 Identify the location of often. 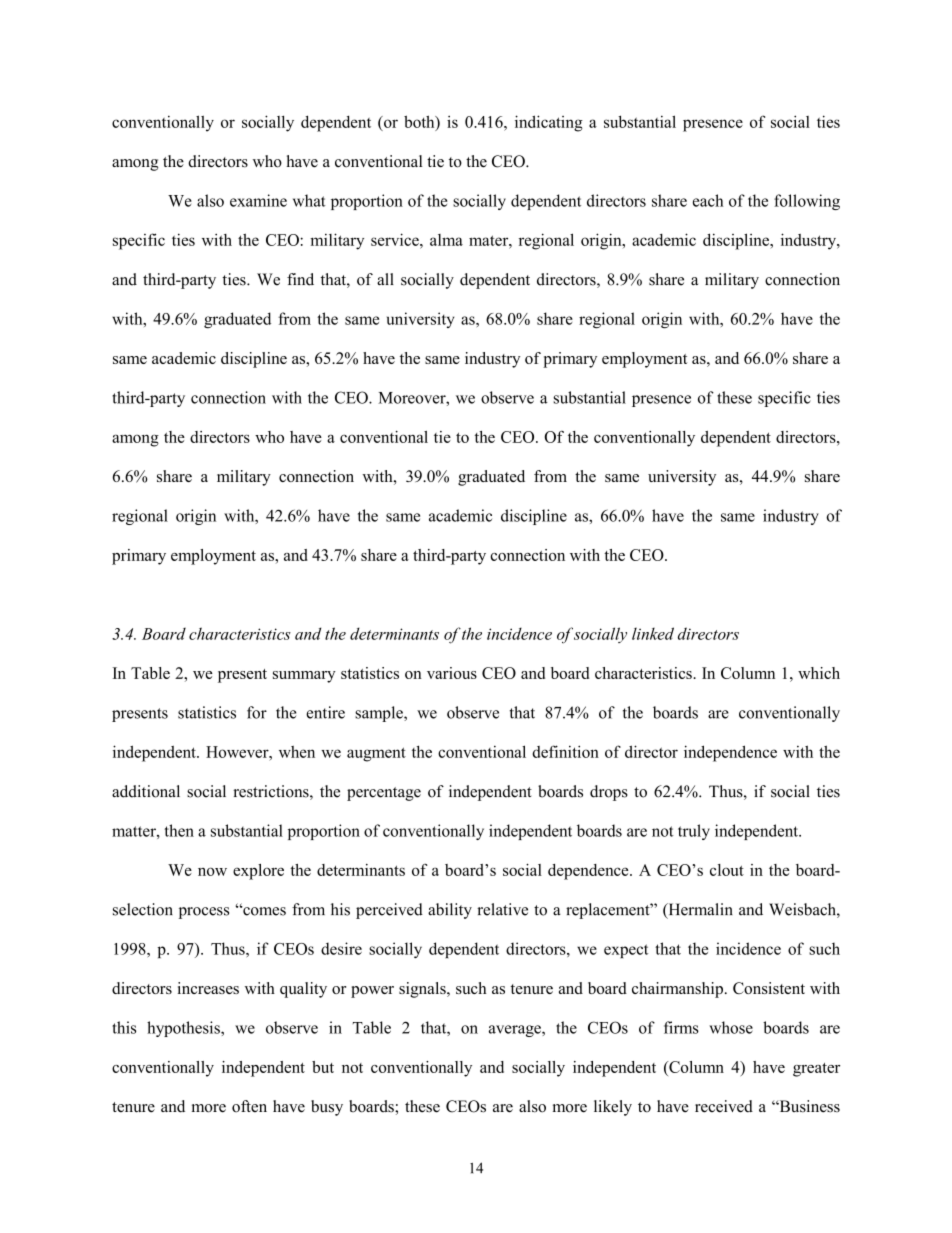
(249, 1106).
